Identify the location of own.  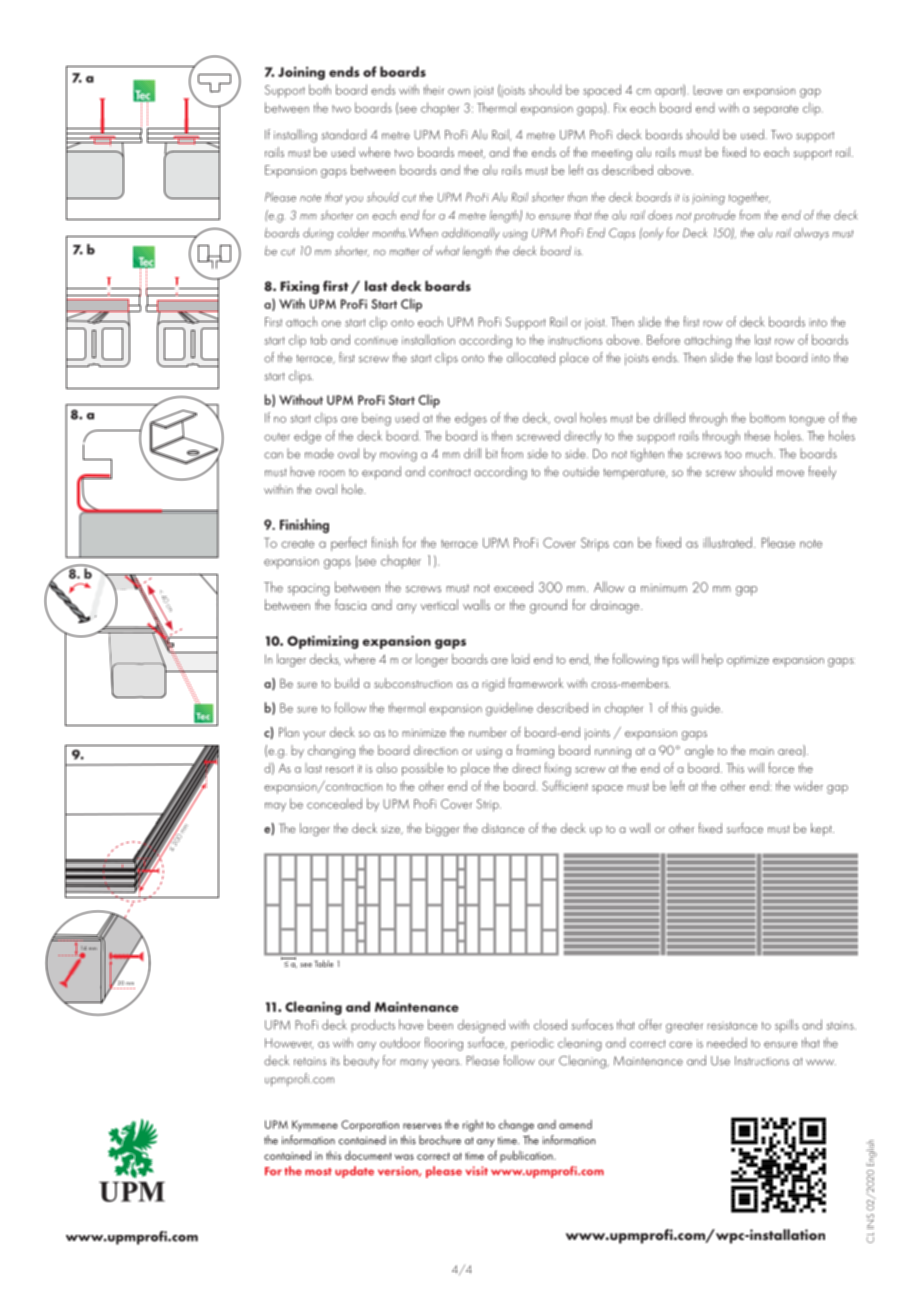
(459, 91).
